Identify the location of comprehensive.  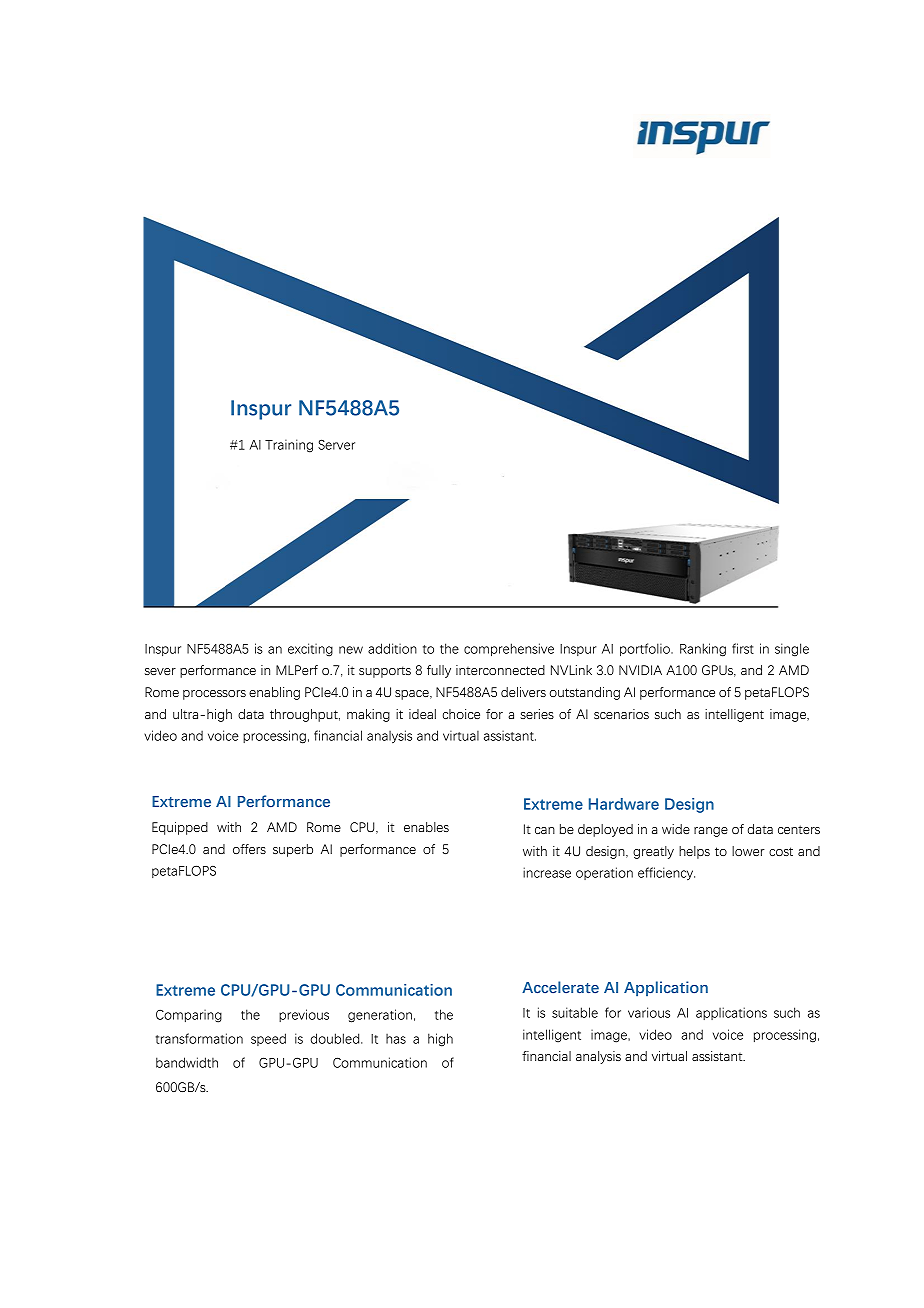
(509, 650).
